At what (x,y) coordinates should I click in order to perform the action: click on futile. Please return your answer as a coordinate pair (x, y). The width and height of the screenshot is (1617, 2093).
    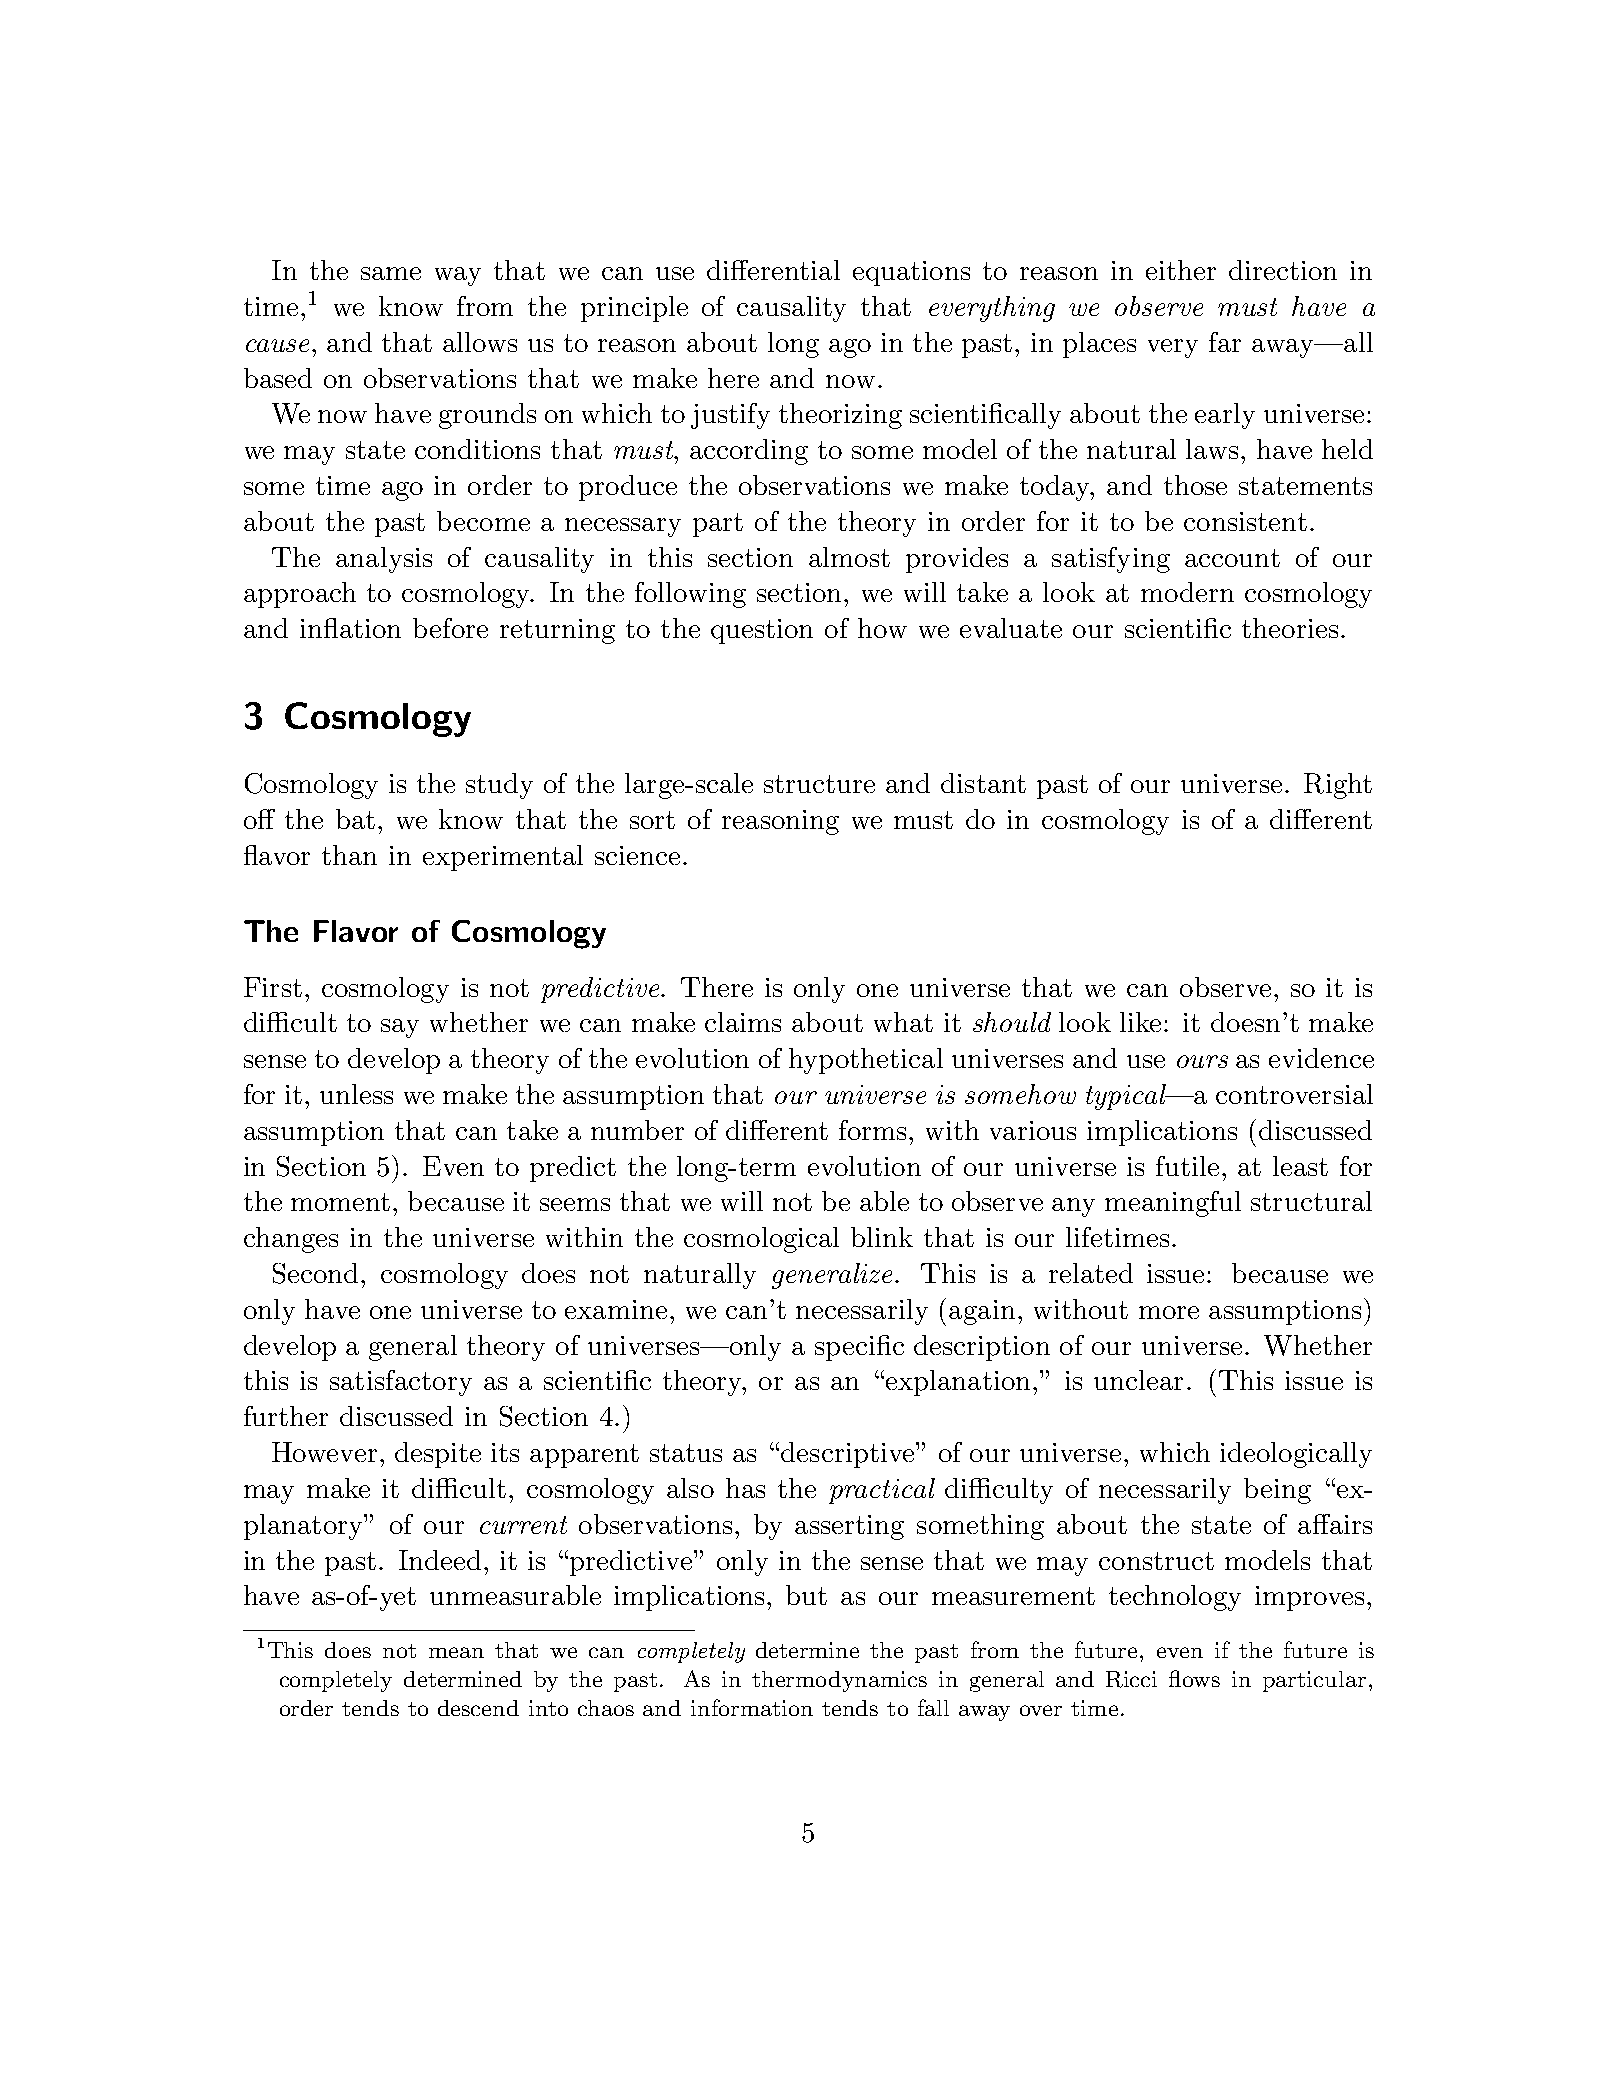
    Looking at the image, I should click on (1187, 1166).
